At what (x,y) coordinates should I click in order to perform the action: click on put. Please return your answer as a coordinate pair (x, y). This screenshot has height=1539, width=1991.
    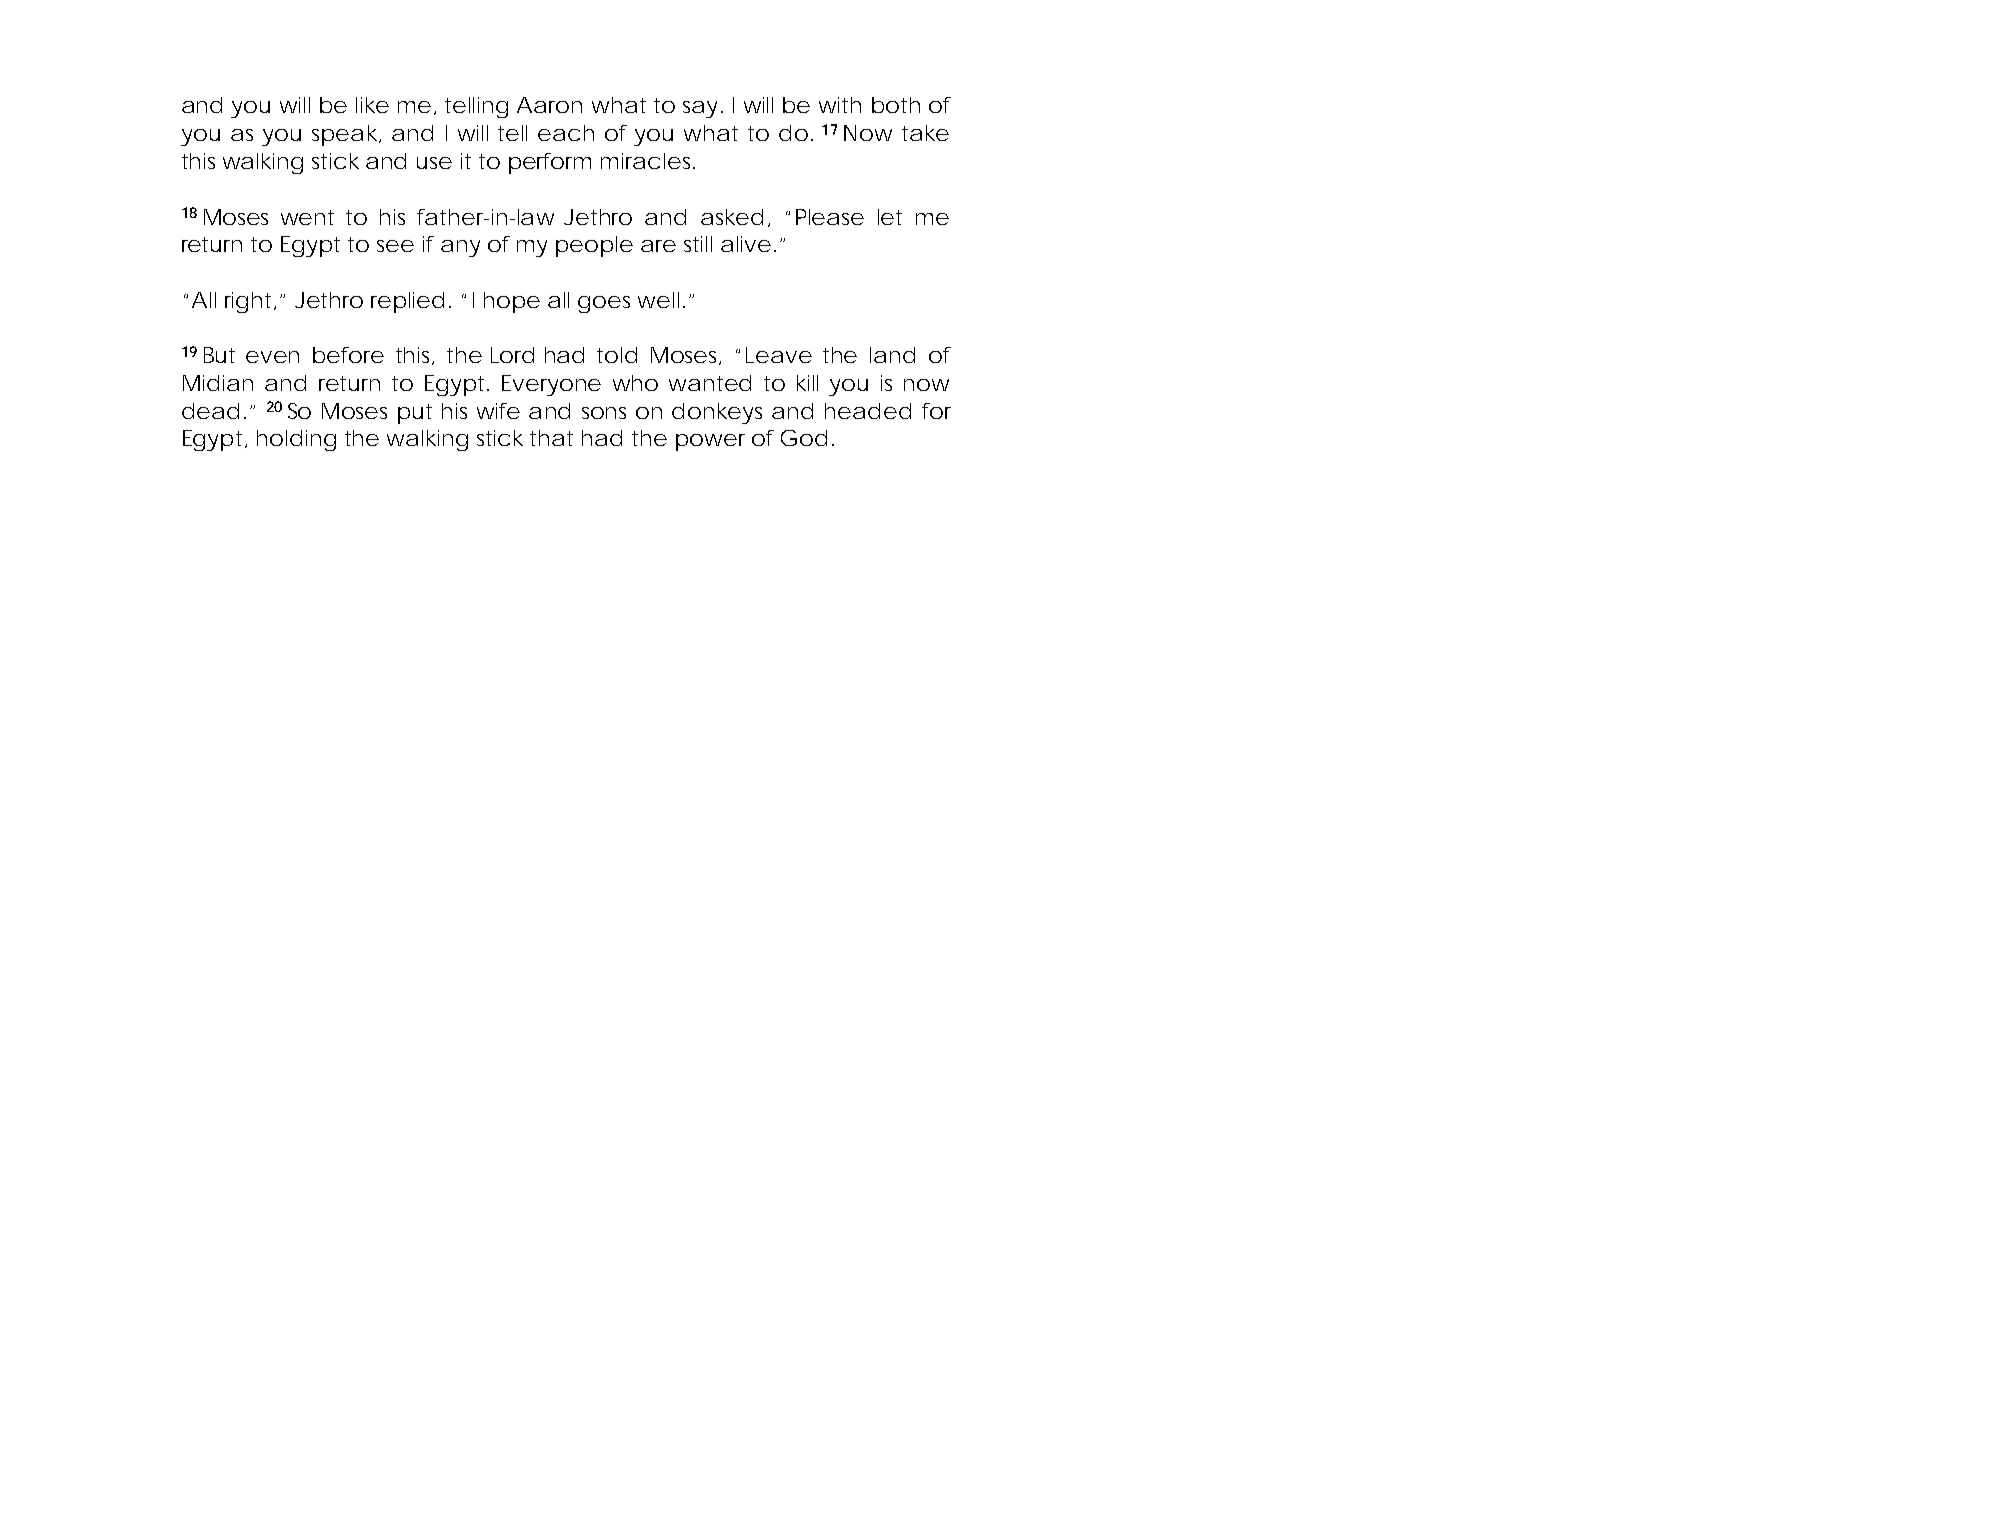
    Looking at the image, I should click on (415, 414).
